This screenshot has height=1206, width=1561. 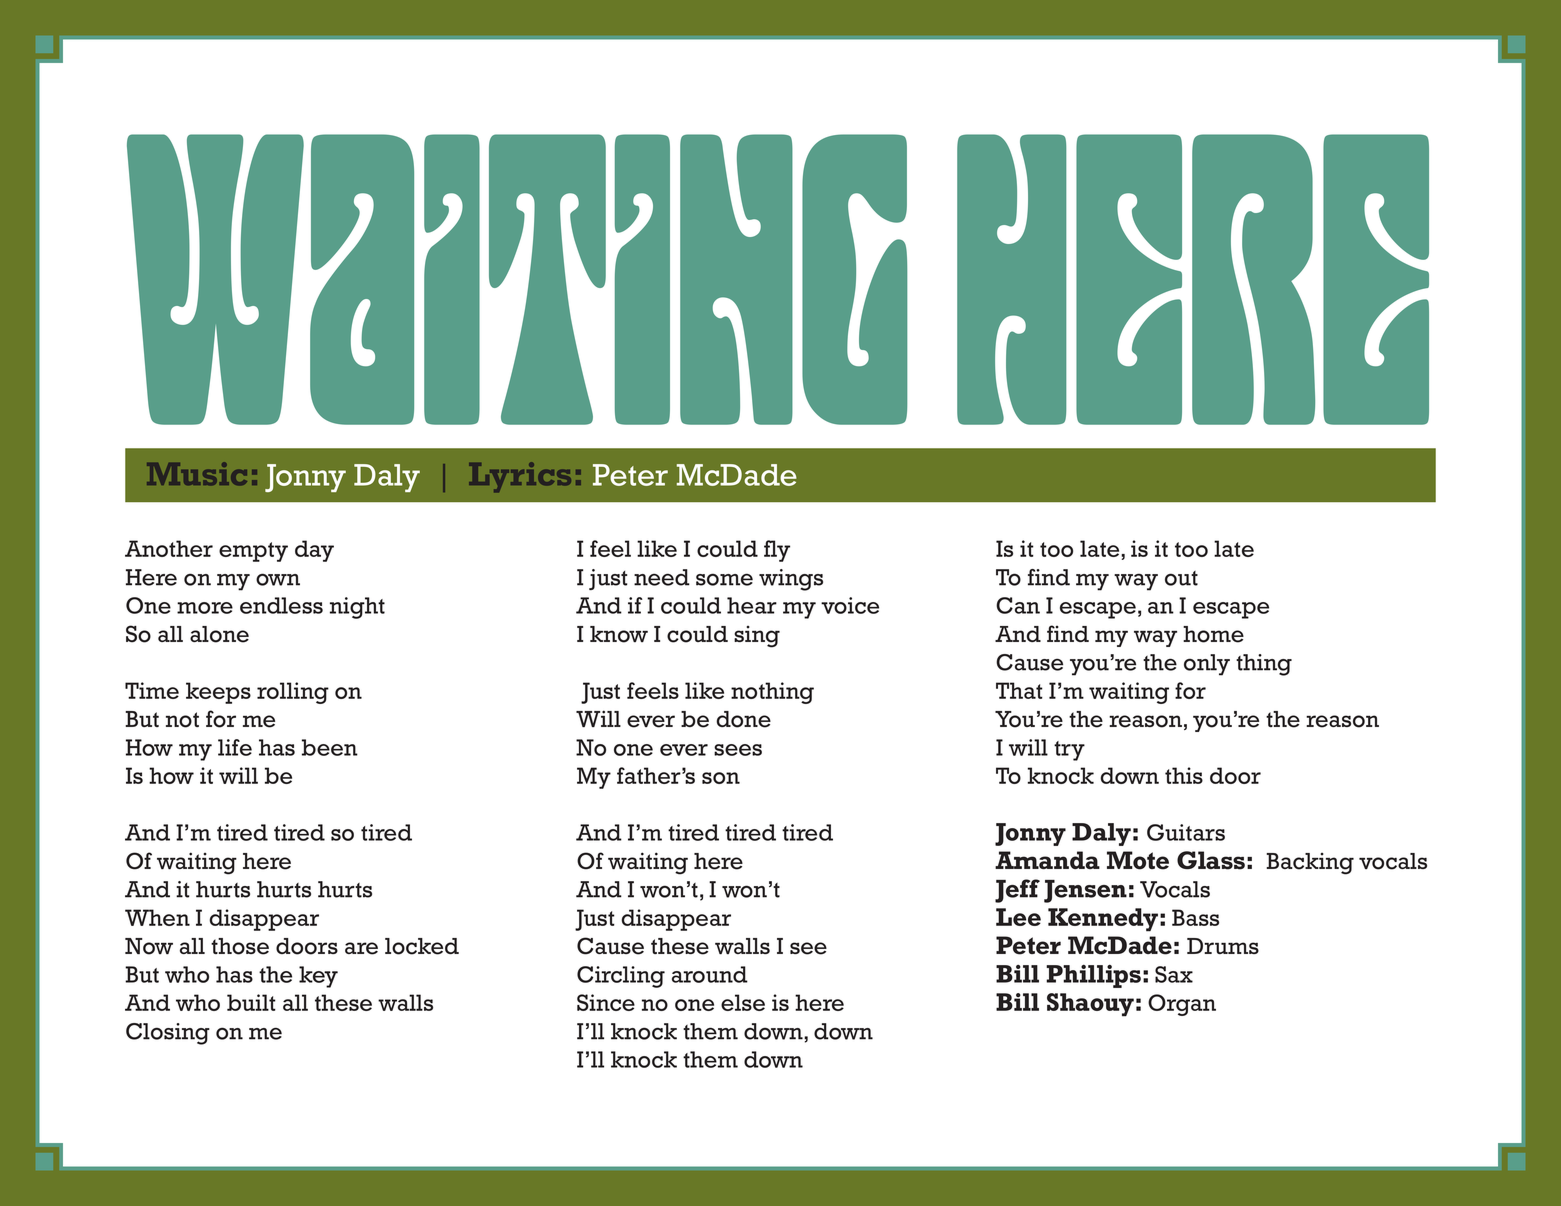 I want to click on else, so click(x=743, y=1002).
